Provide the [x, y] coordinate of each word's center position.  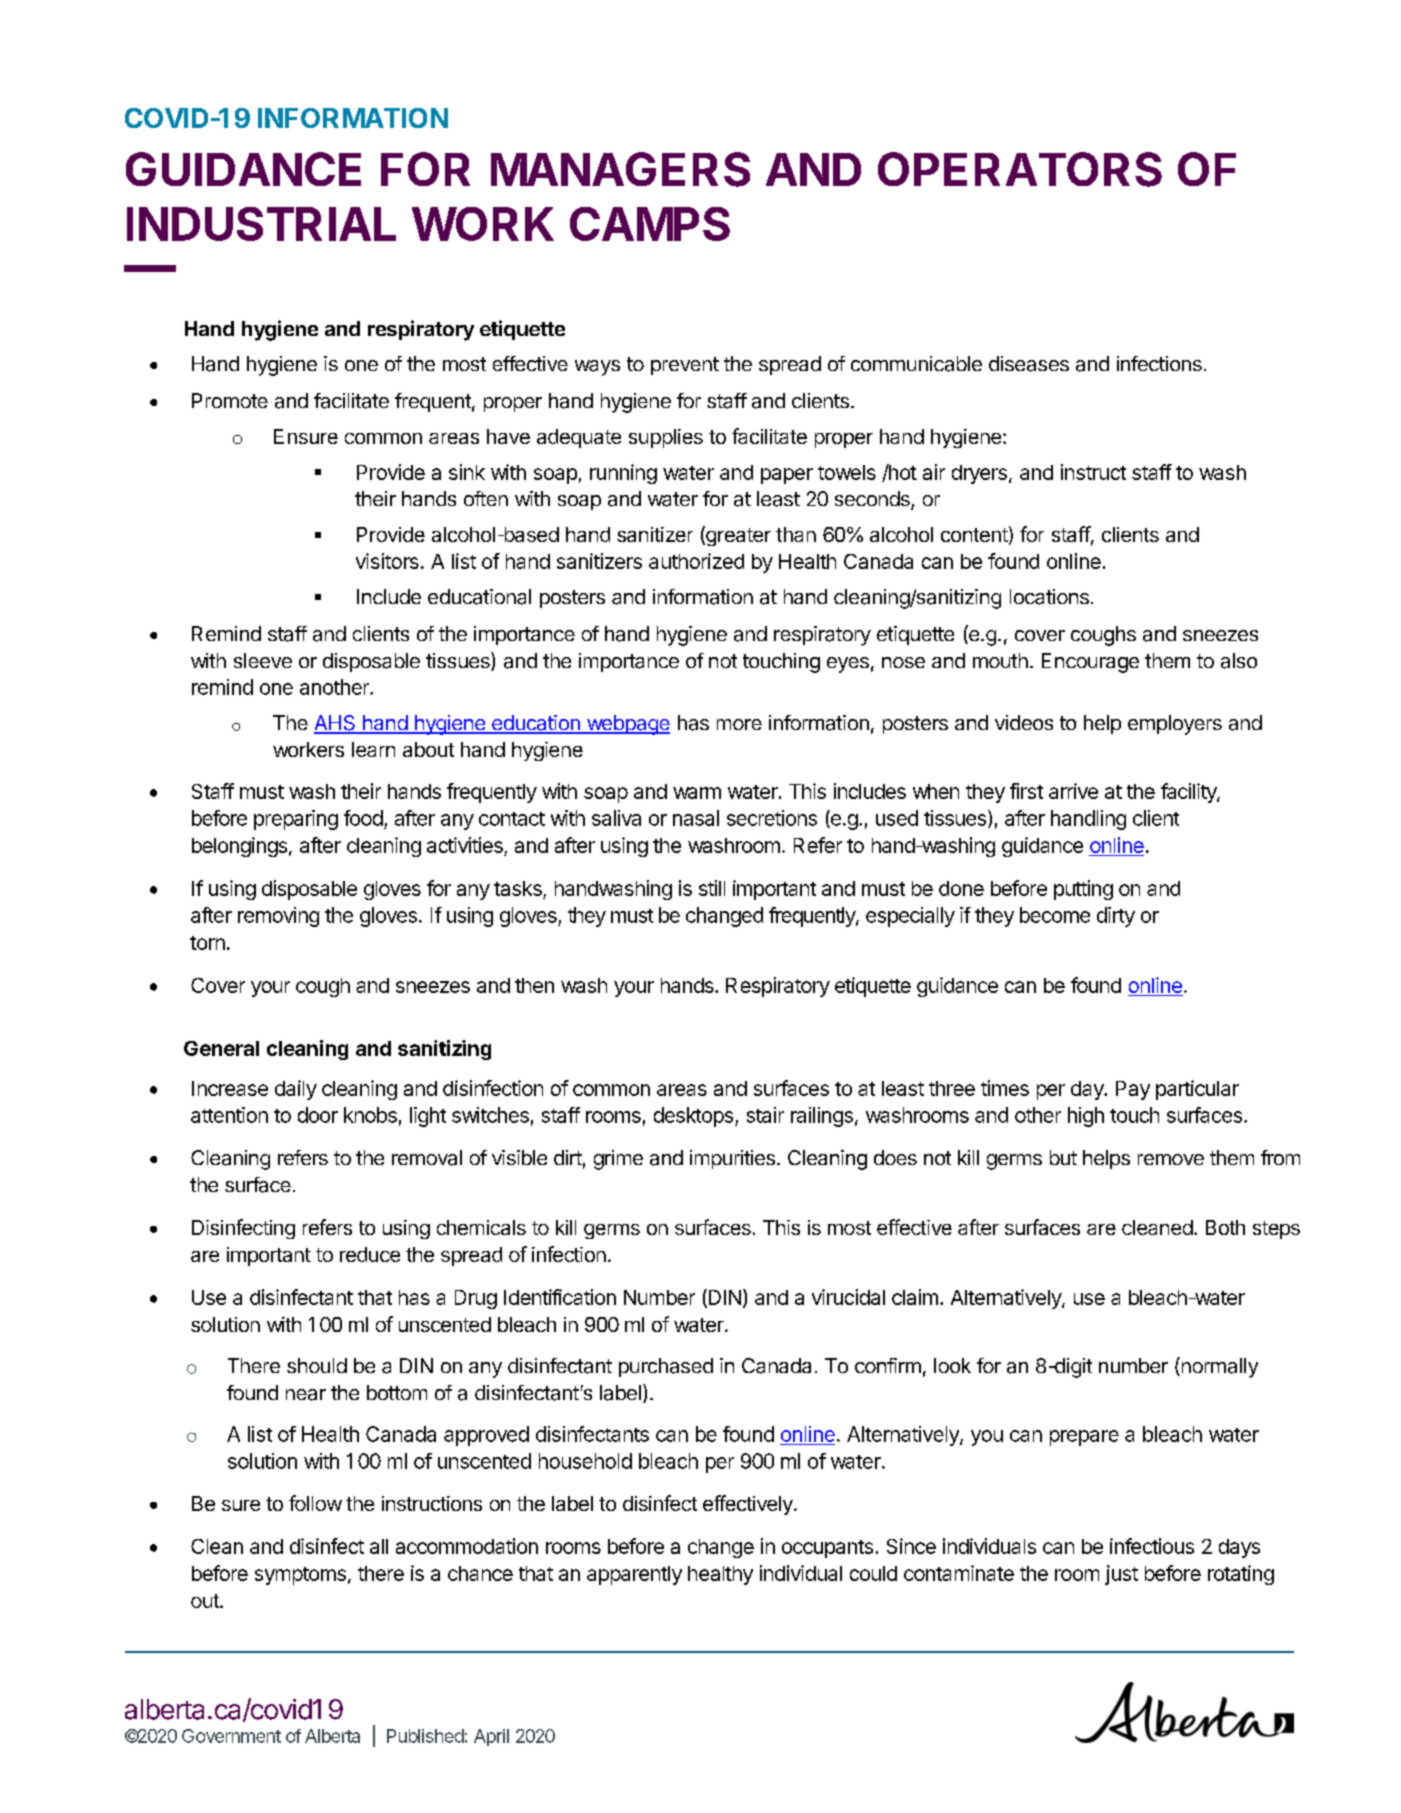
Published [425, 1736]
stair [765, 1115]
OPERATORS [1020, 169]
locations [1049, 597]
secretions [772, 818]
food [363, 818]
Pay [1133, 1090]
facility [1189, 793]
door [318, 1115]
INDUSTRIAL [261, 224]
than [796, 534]
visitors [387, 561]
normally [1218, 1367]
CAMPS [650, 224]
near [306, 1395]
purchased [666, 1367]
